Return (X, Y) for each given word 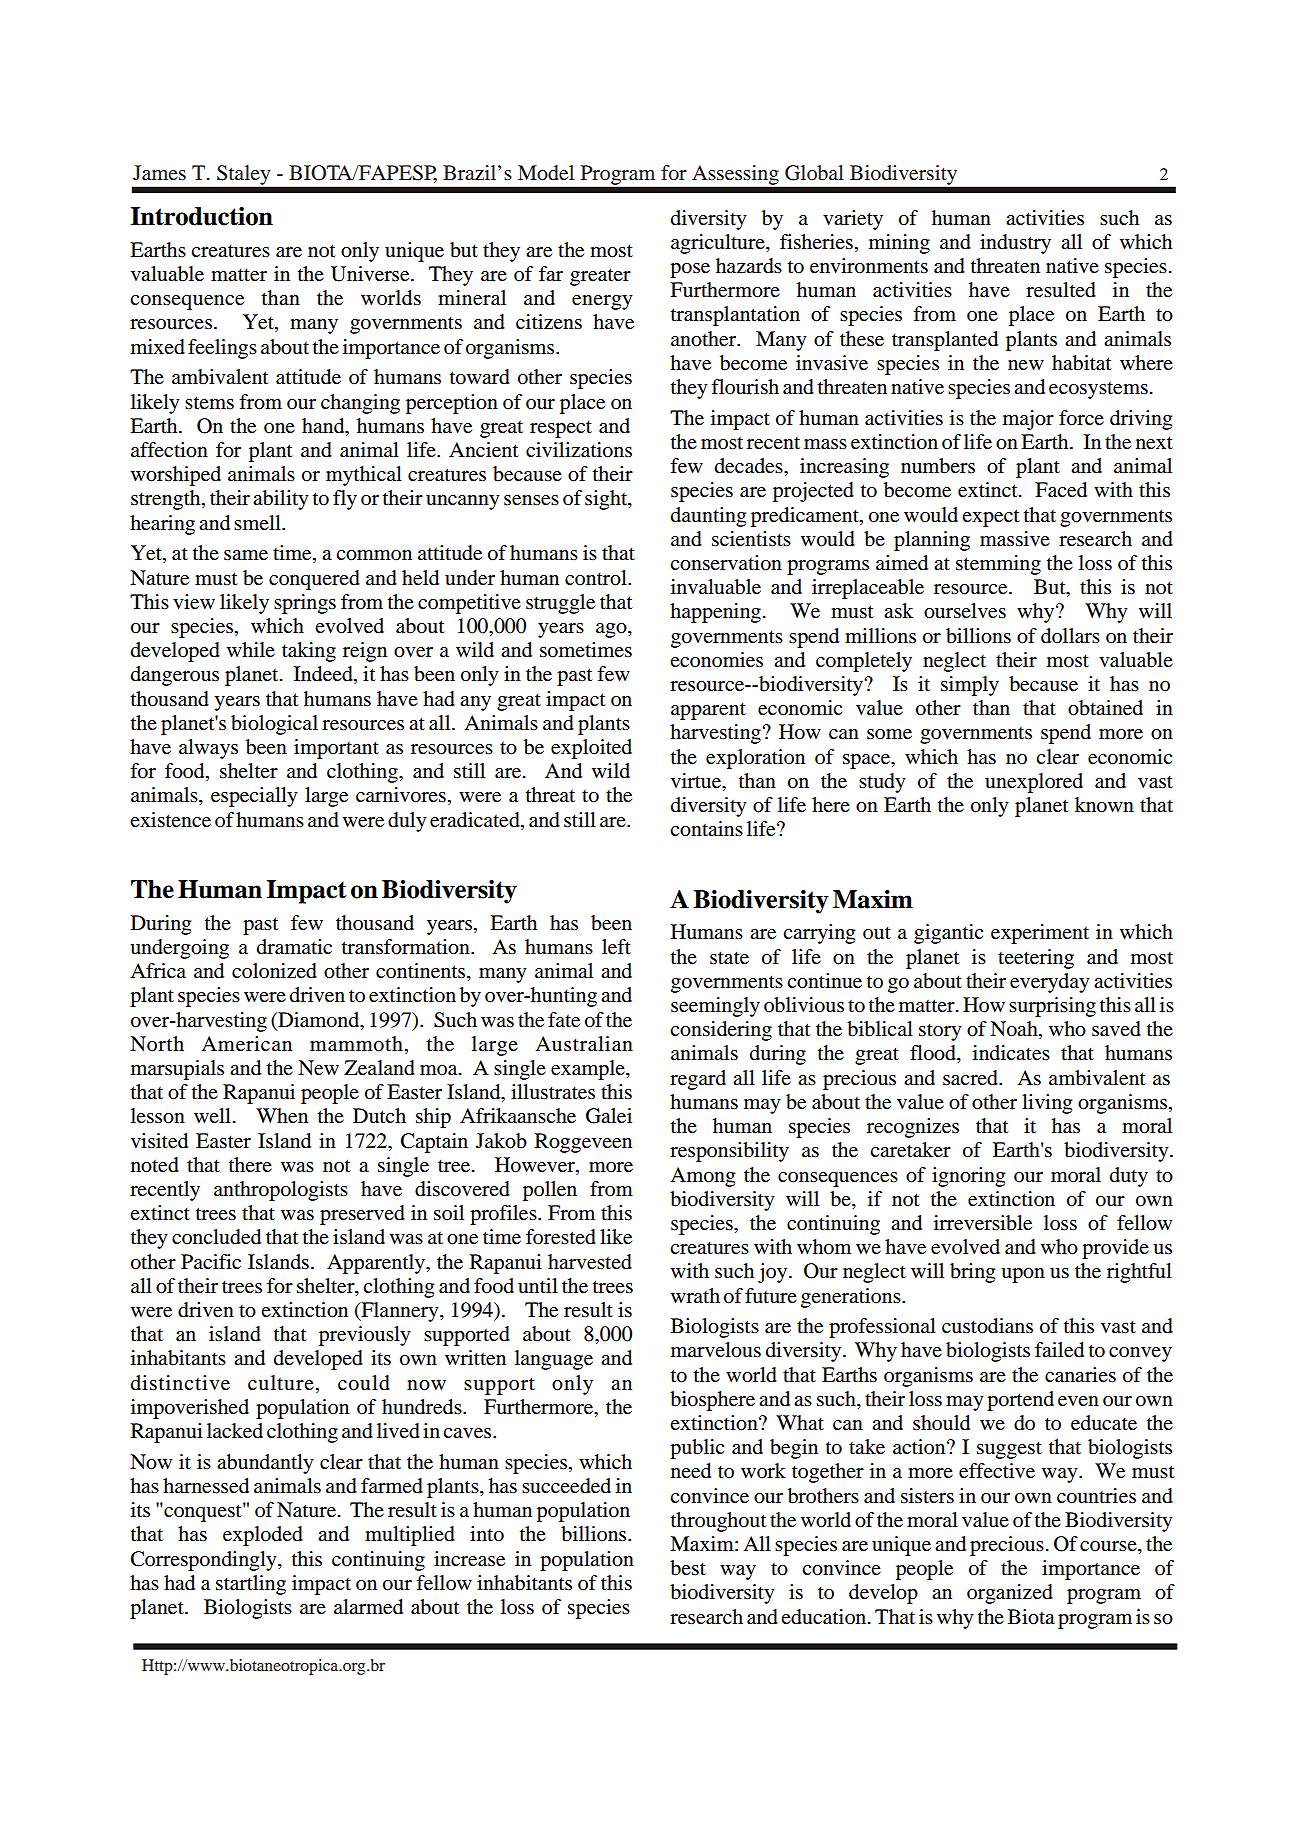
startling (251, 1585)
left (616, 947)
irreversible (983, 1223)
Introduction (201, 216)
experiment (1040, 934)
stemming (998, 565)
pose (690, 270)
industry (1015, 244)
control (597, 578)
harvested (590, 1262)
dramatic (294, 947)
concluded (216, 1237)
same (246, 555)
